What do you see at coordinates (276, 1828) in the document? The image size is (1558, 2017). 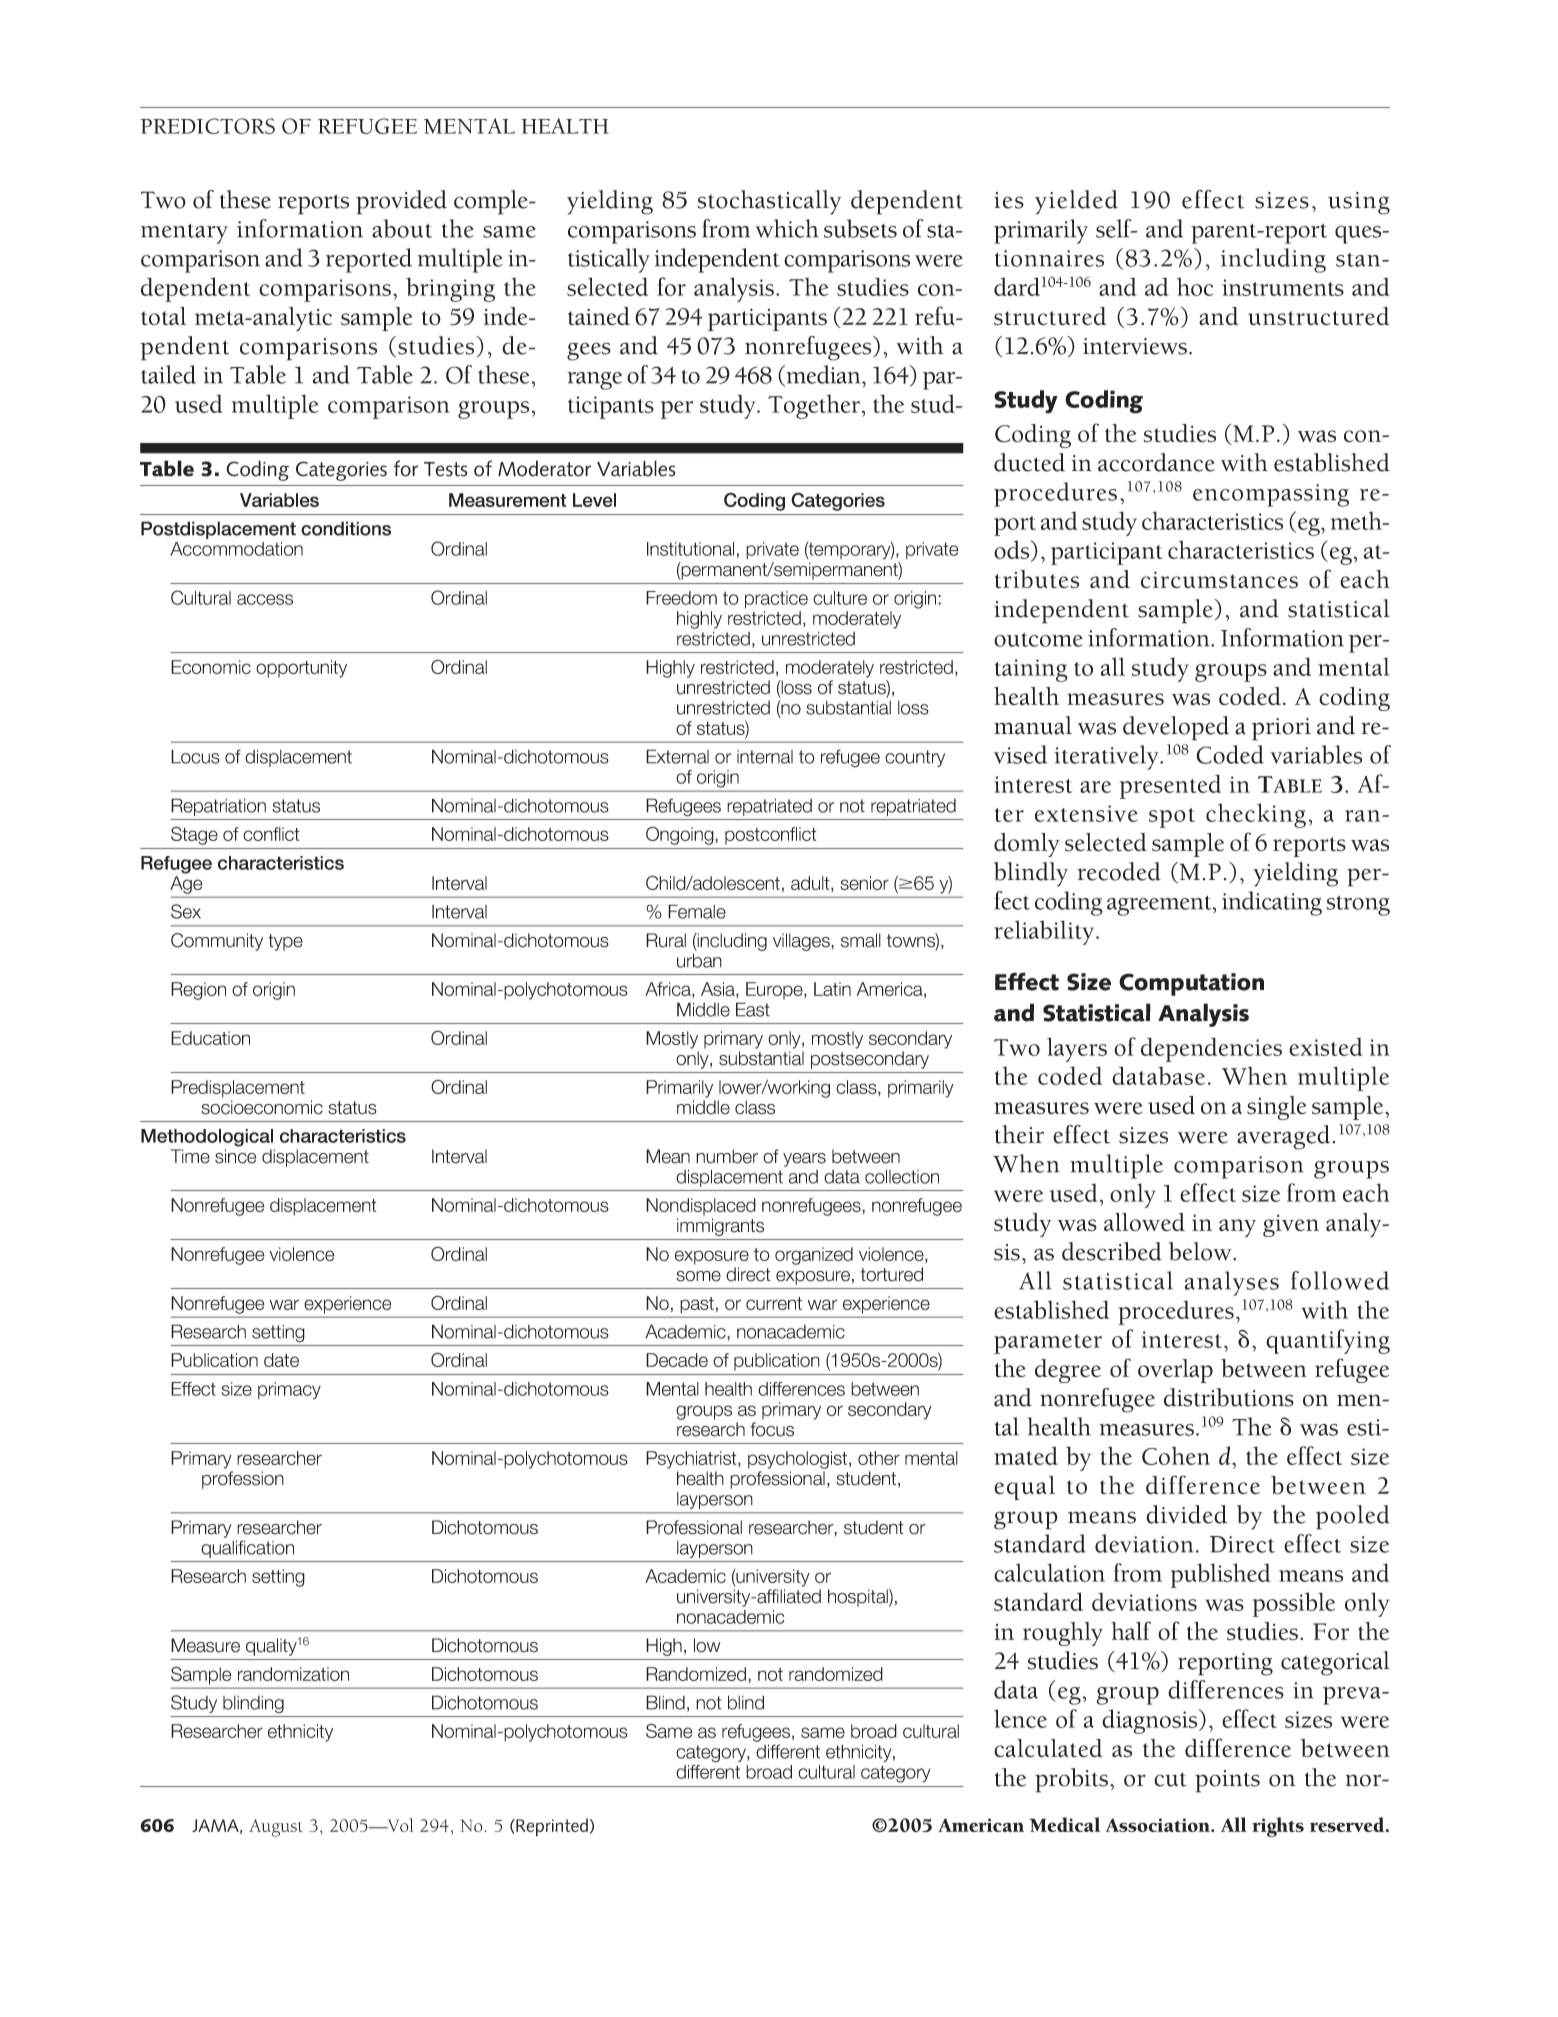 I see `August` at bounding box center [276, 1828].
